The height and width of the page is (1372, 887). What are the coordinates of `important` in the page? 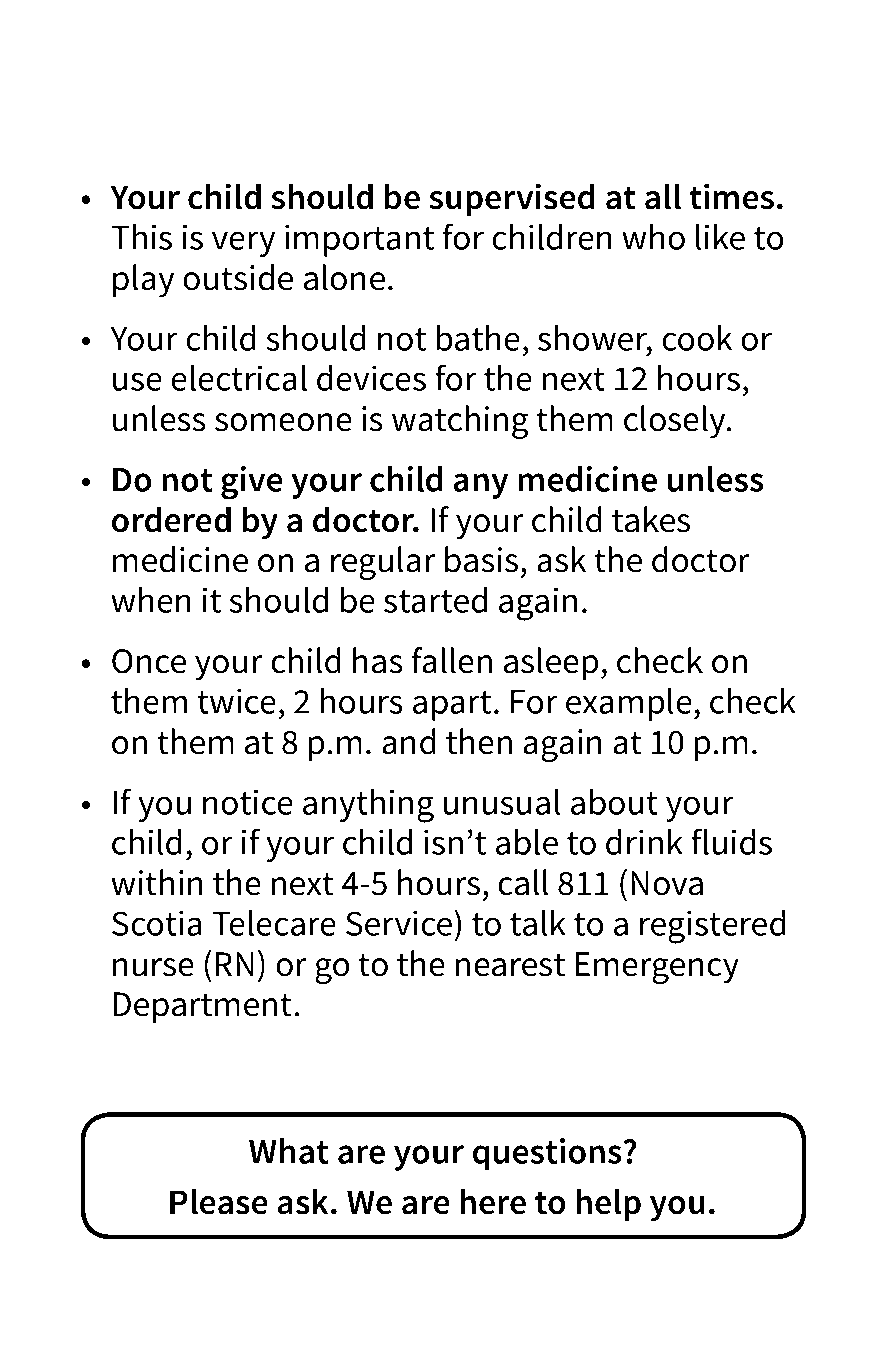 It's located at (359, 240).
